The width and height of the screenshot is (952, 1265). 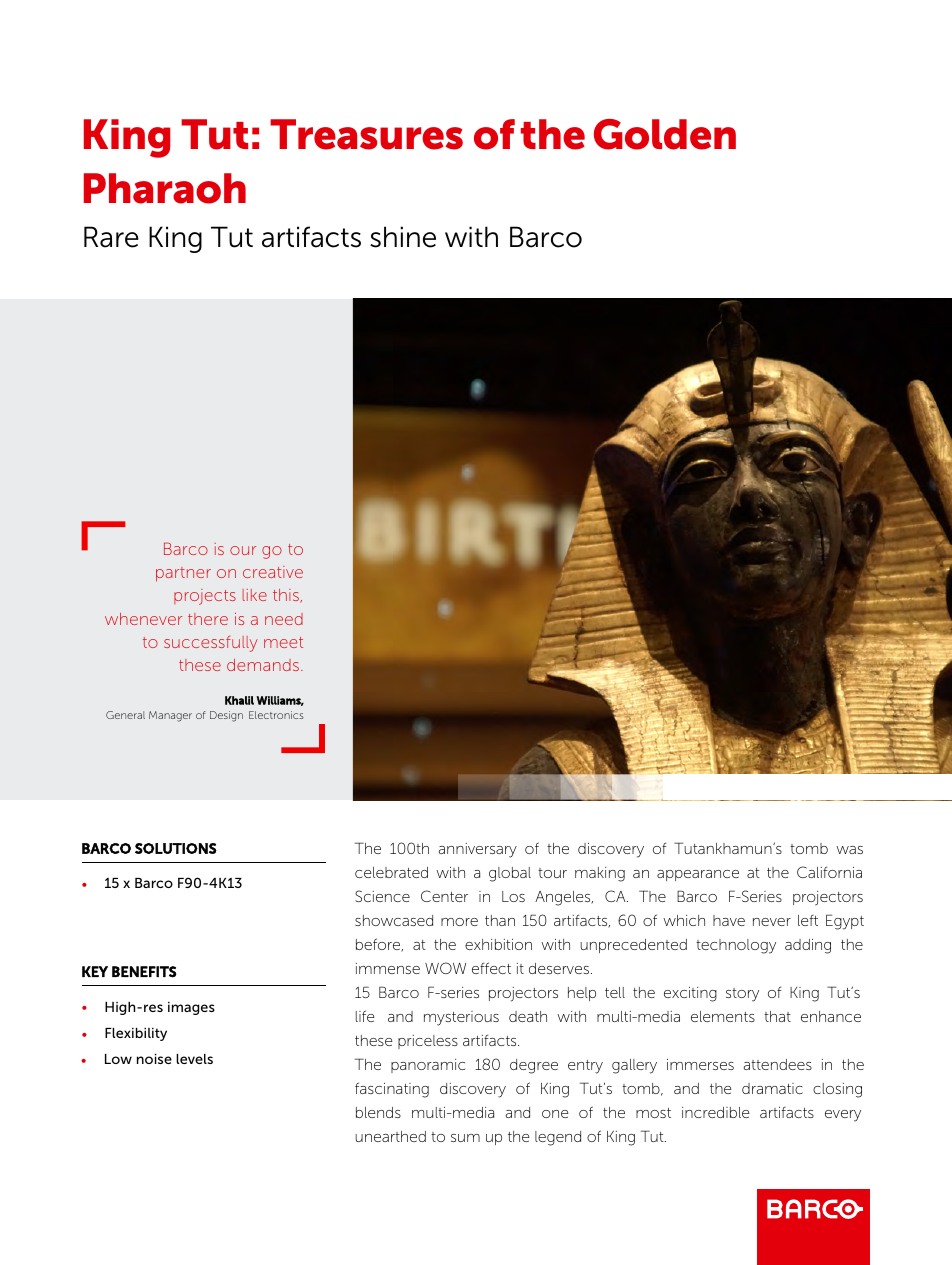 What do you see at coordinates (403, 237) in the screenshot?
I see `shine` at bounding box center [403, 237].
